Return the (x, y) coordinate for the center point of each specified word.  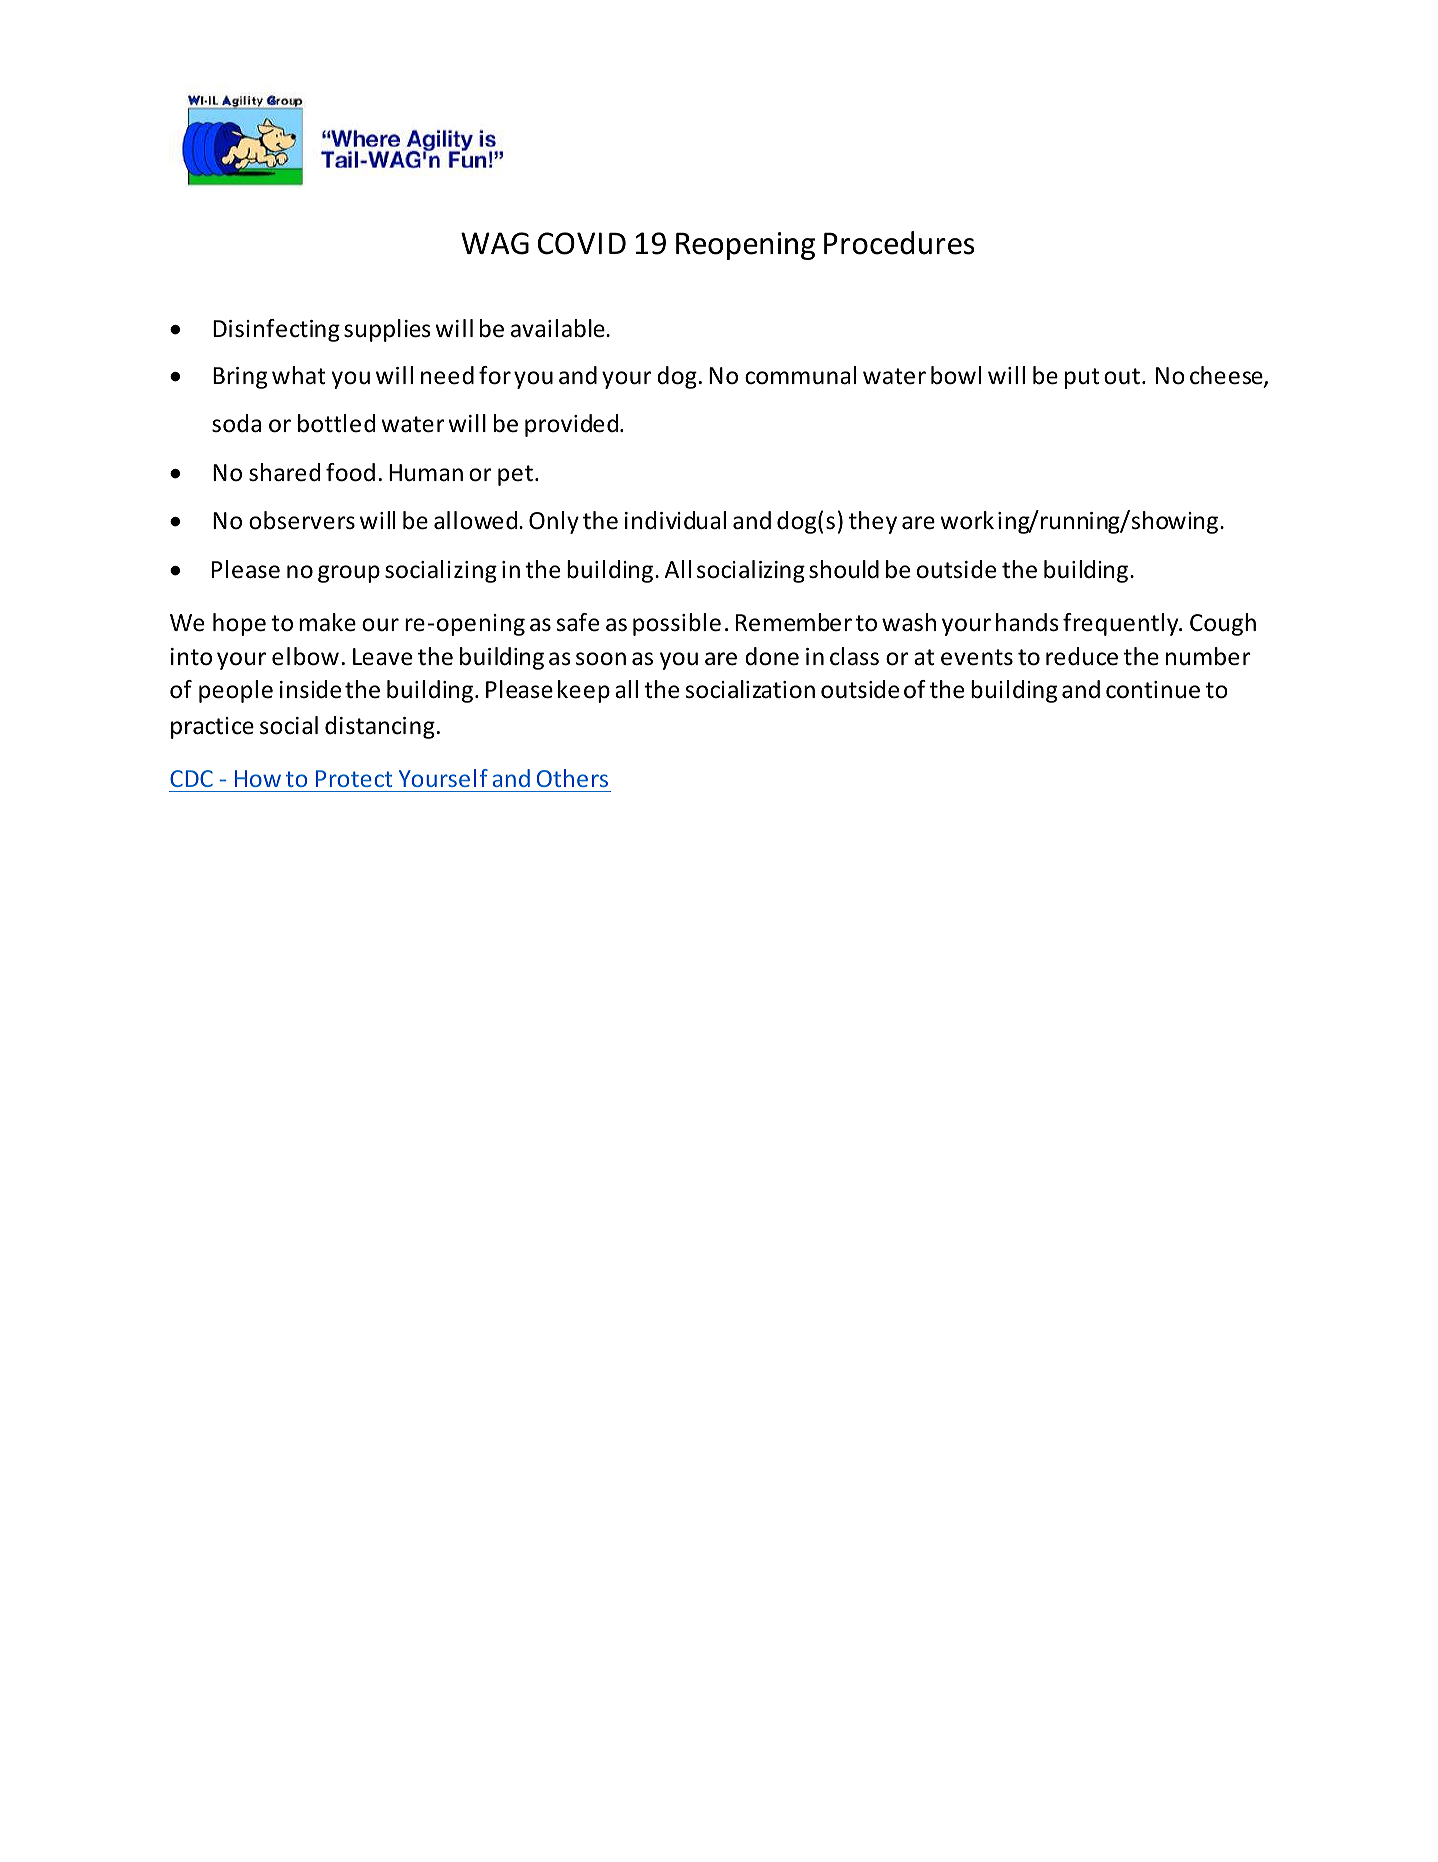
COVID (582, 243)
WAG (495, 243)
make (327, 622)
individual (675, 520)
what (299, 375)
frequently (1122, 624)
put (1082, 378)
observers (302, 520)
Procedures (899, 243)
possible (677, 624)
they (873, 522)
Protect (354, 778)
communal (800, 375)
